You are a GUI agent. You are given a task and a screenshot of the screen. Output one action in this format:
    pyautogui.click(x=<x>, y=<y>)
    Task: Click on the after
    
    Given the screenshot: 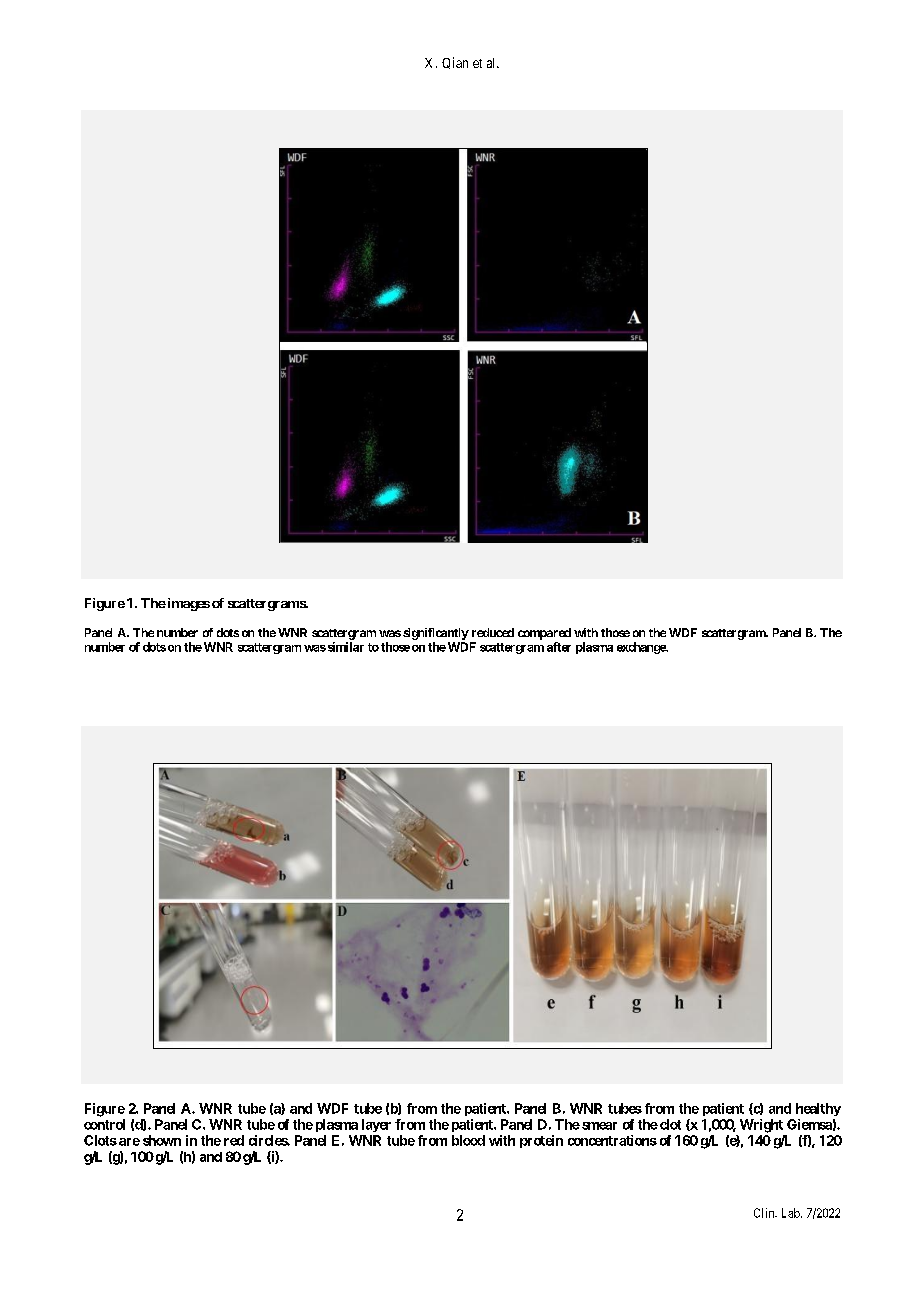 What is the action you would take?
    pyautogui.click(x=559, y=647)
